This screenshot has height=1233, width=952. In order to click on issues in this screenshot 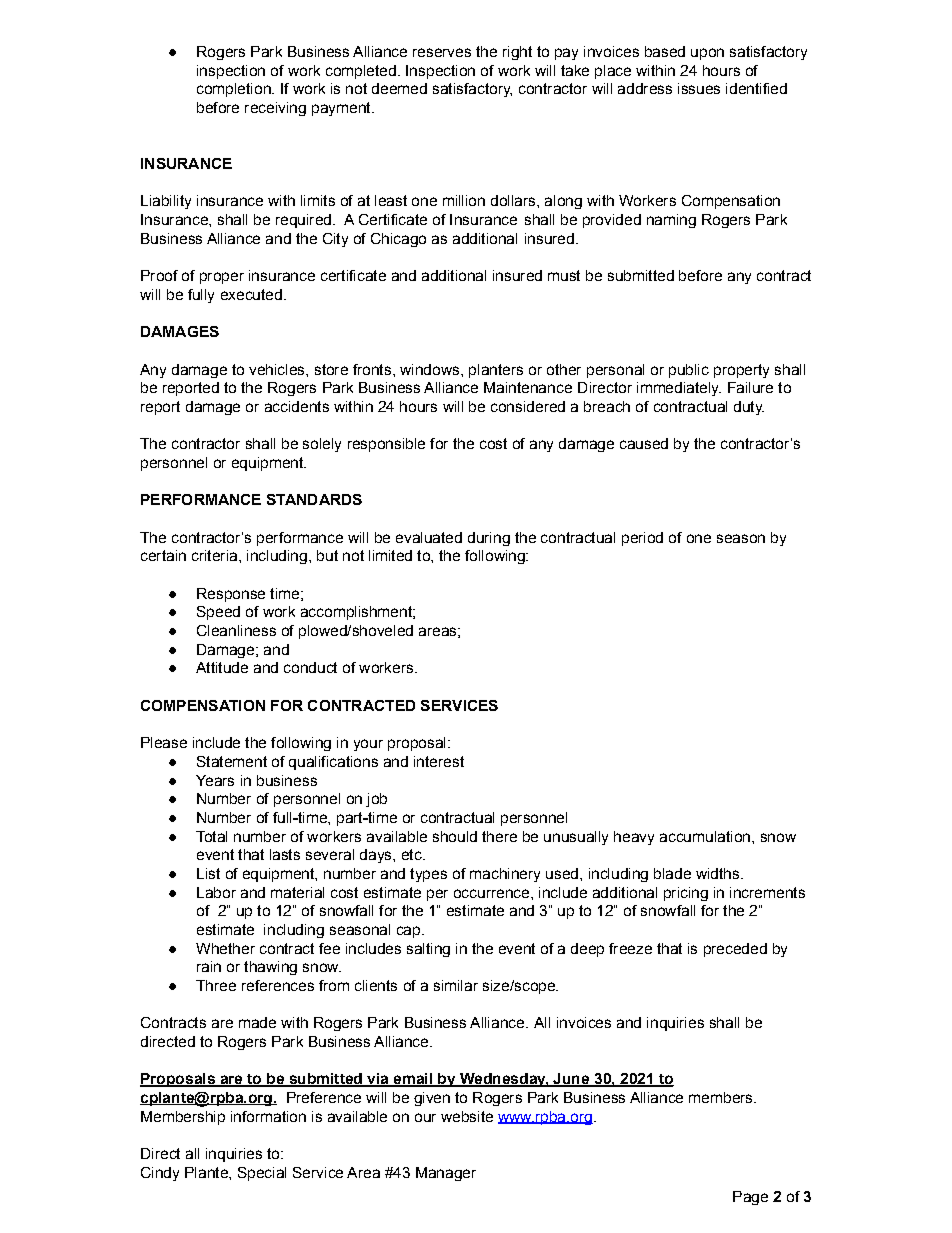, I will do `click(699, 88)`.
